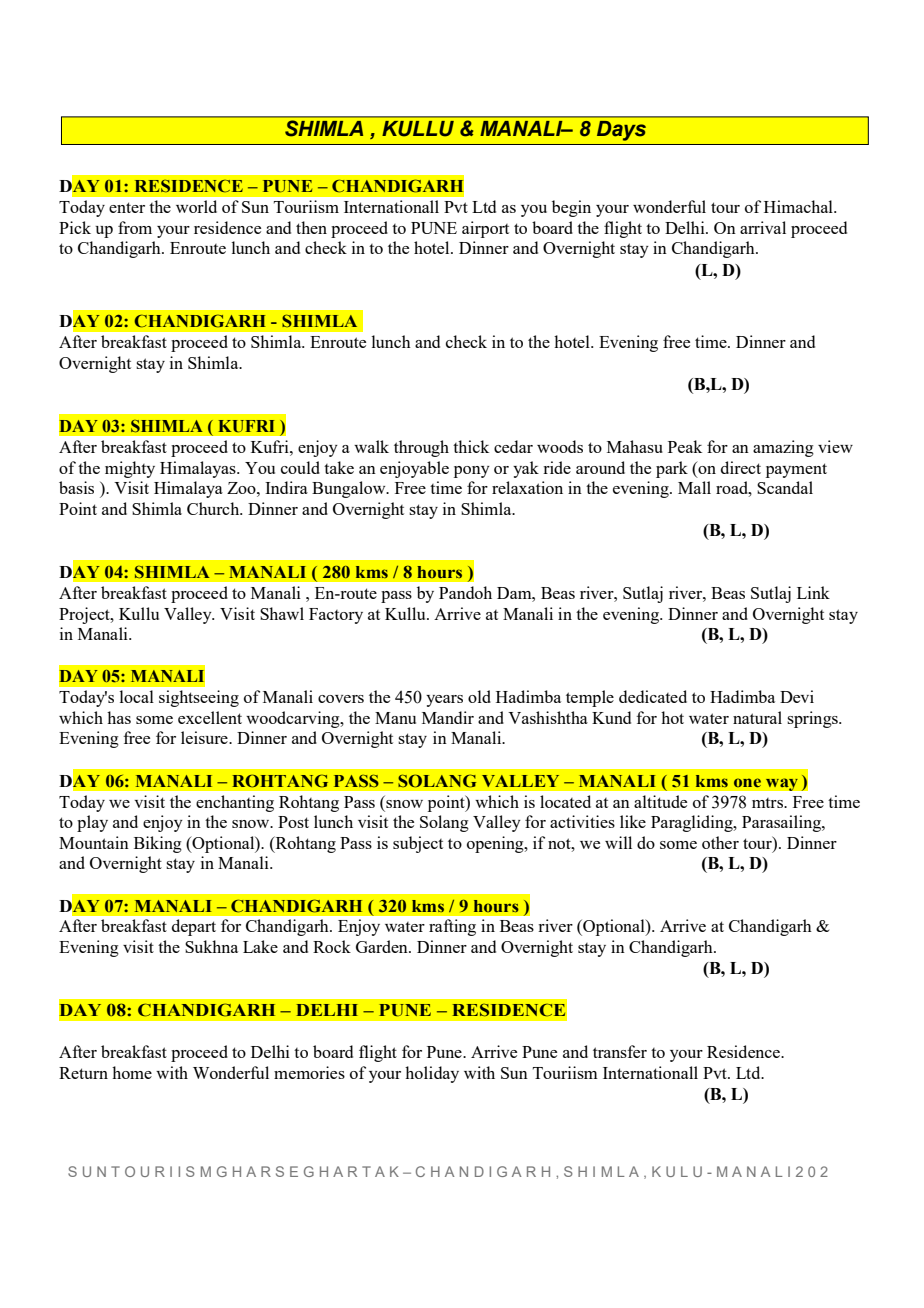 The image size is (924, 1308). What do you see at coordinates (135, 227) in the document?
I see `from` at bounding box center [135, 227].
